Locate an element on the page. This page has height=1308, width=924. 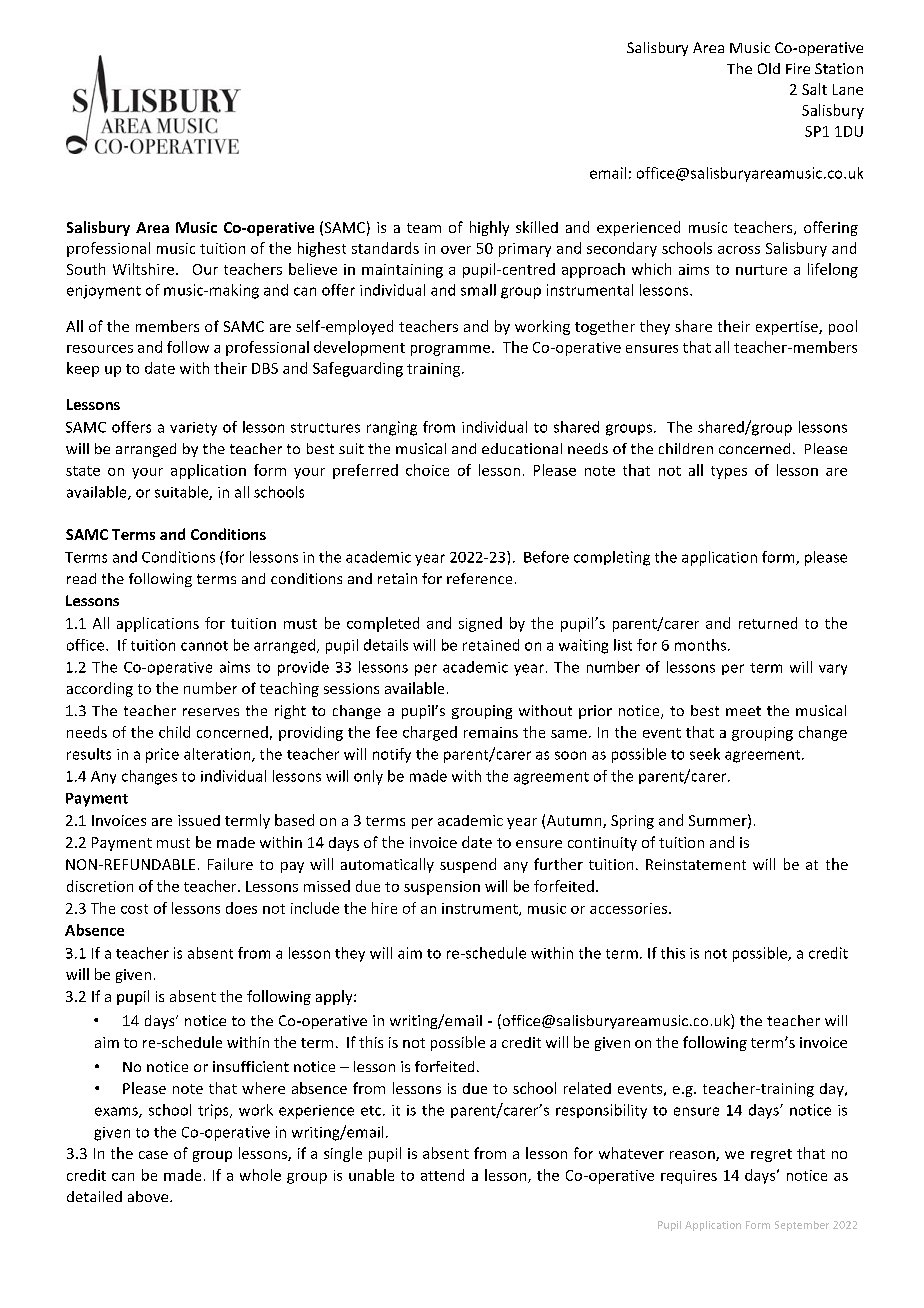
suspension is located at coordinates (442, 888).
